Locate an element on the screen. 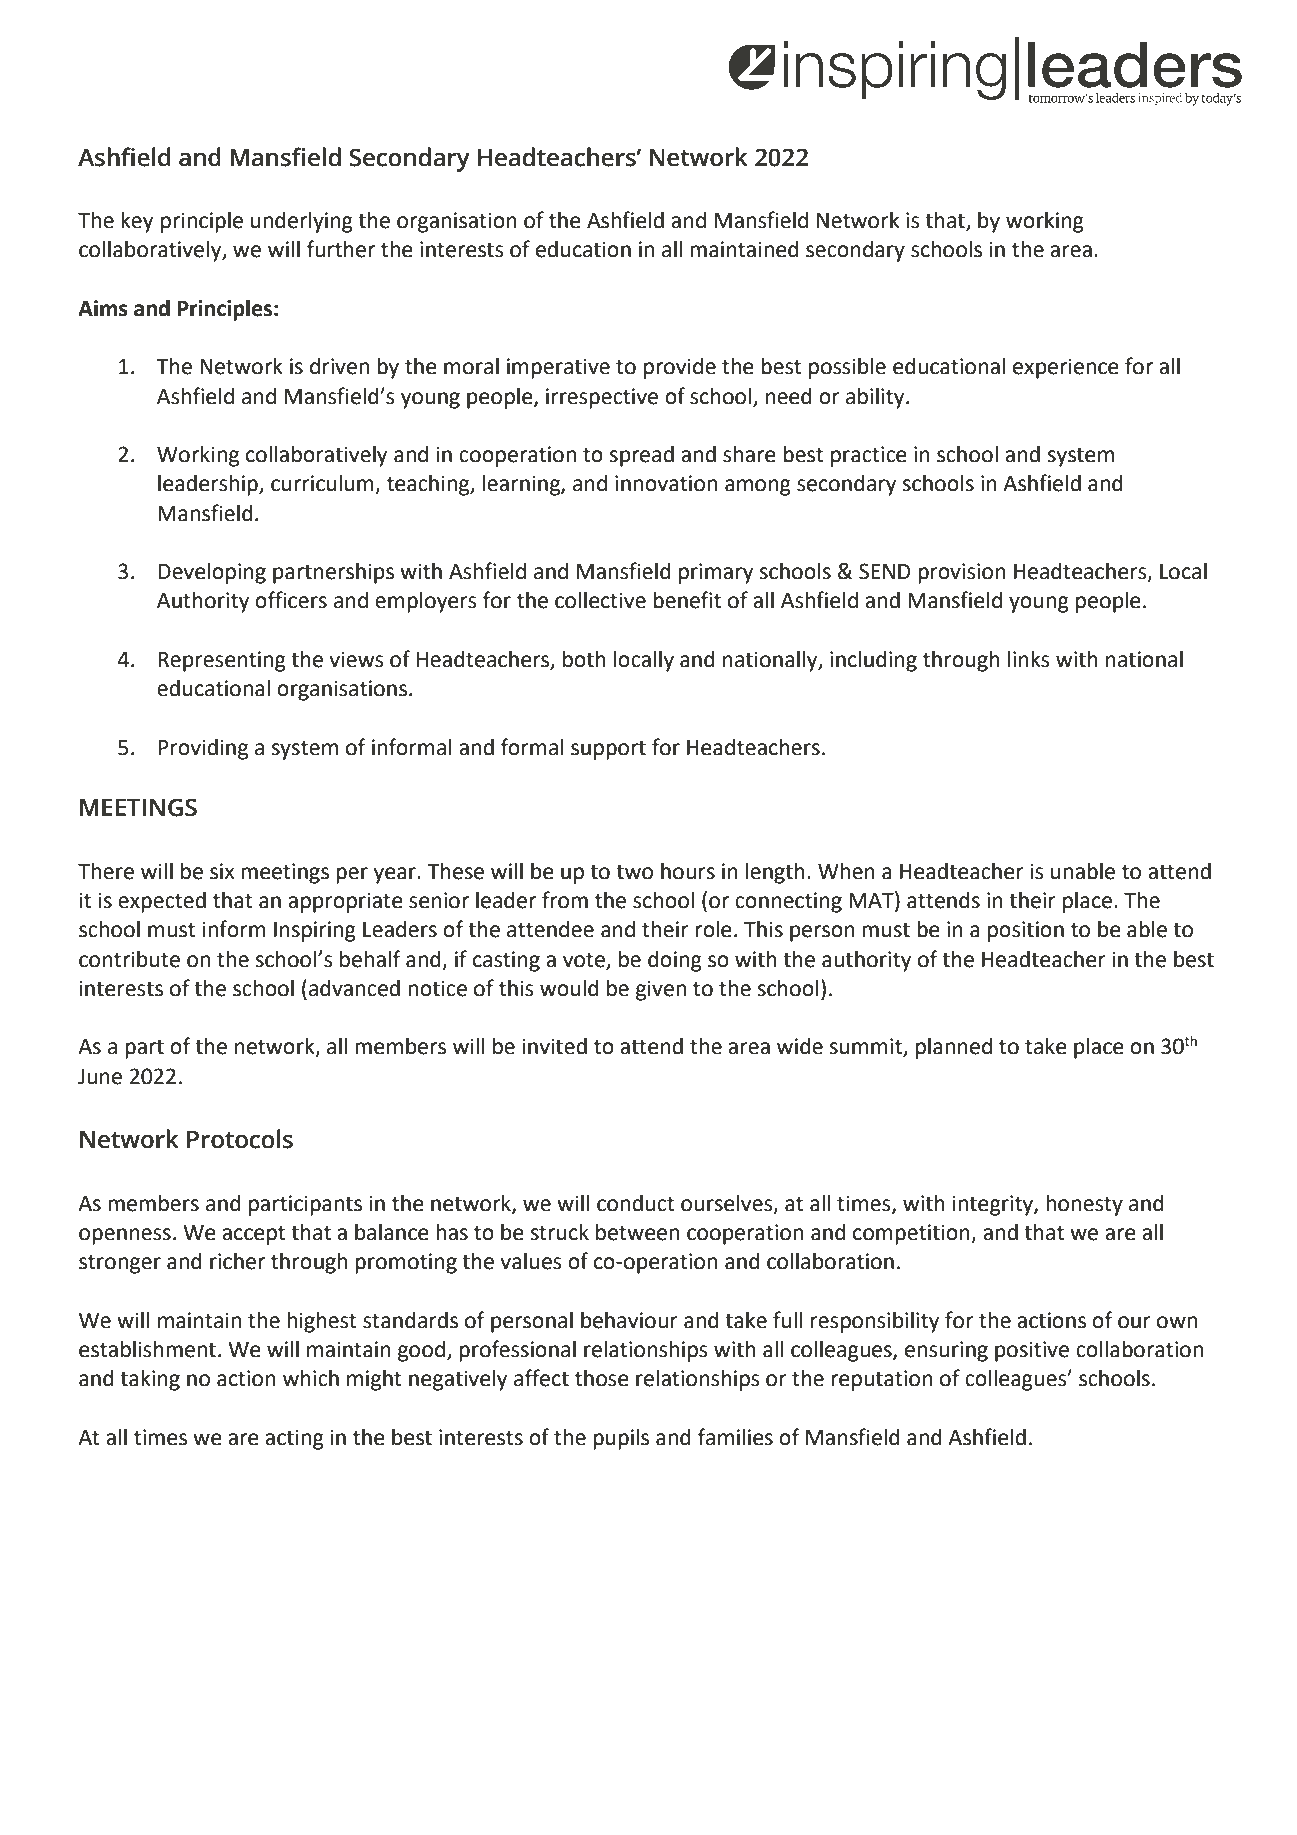 The image size is (1297, 1835). experience is located at coordinates (1066, 368).
